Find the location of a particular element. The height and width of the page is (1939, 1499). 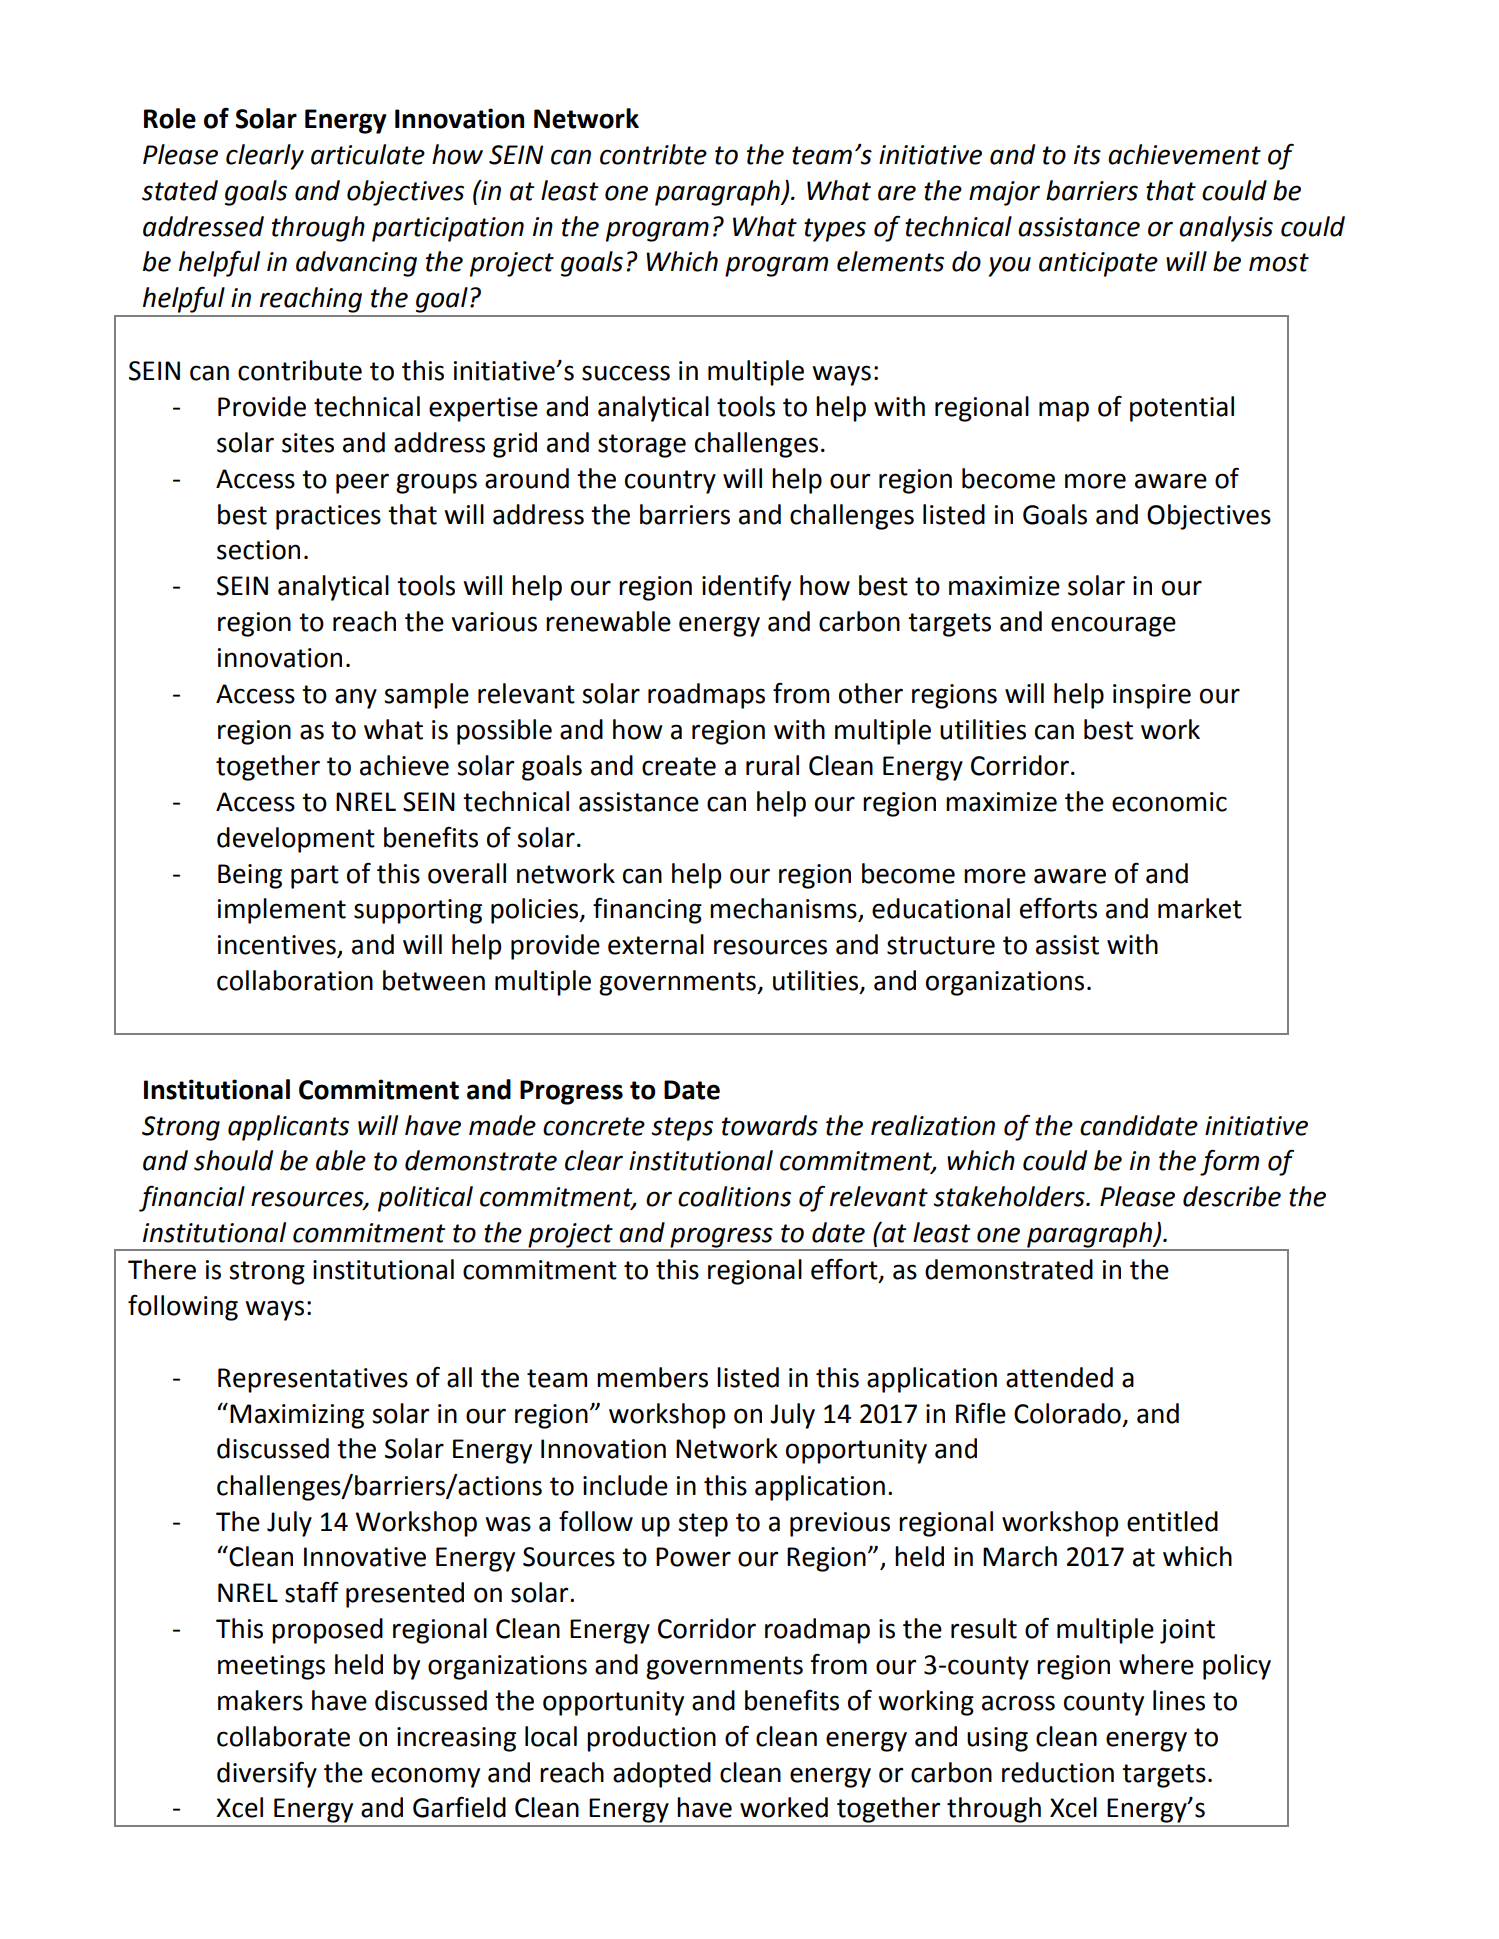

collaboration is located at coordinates (295, 980).
